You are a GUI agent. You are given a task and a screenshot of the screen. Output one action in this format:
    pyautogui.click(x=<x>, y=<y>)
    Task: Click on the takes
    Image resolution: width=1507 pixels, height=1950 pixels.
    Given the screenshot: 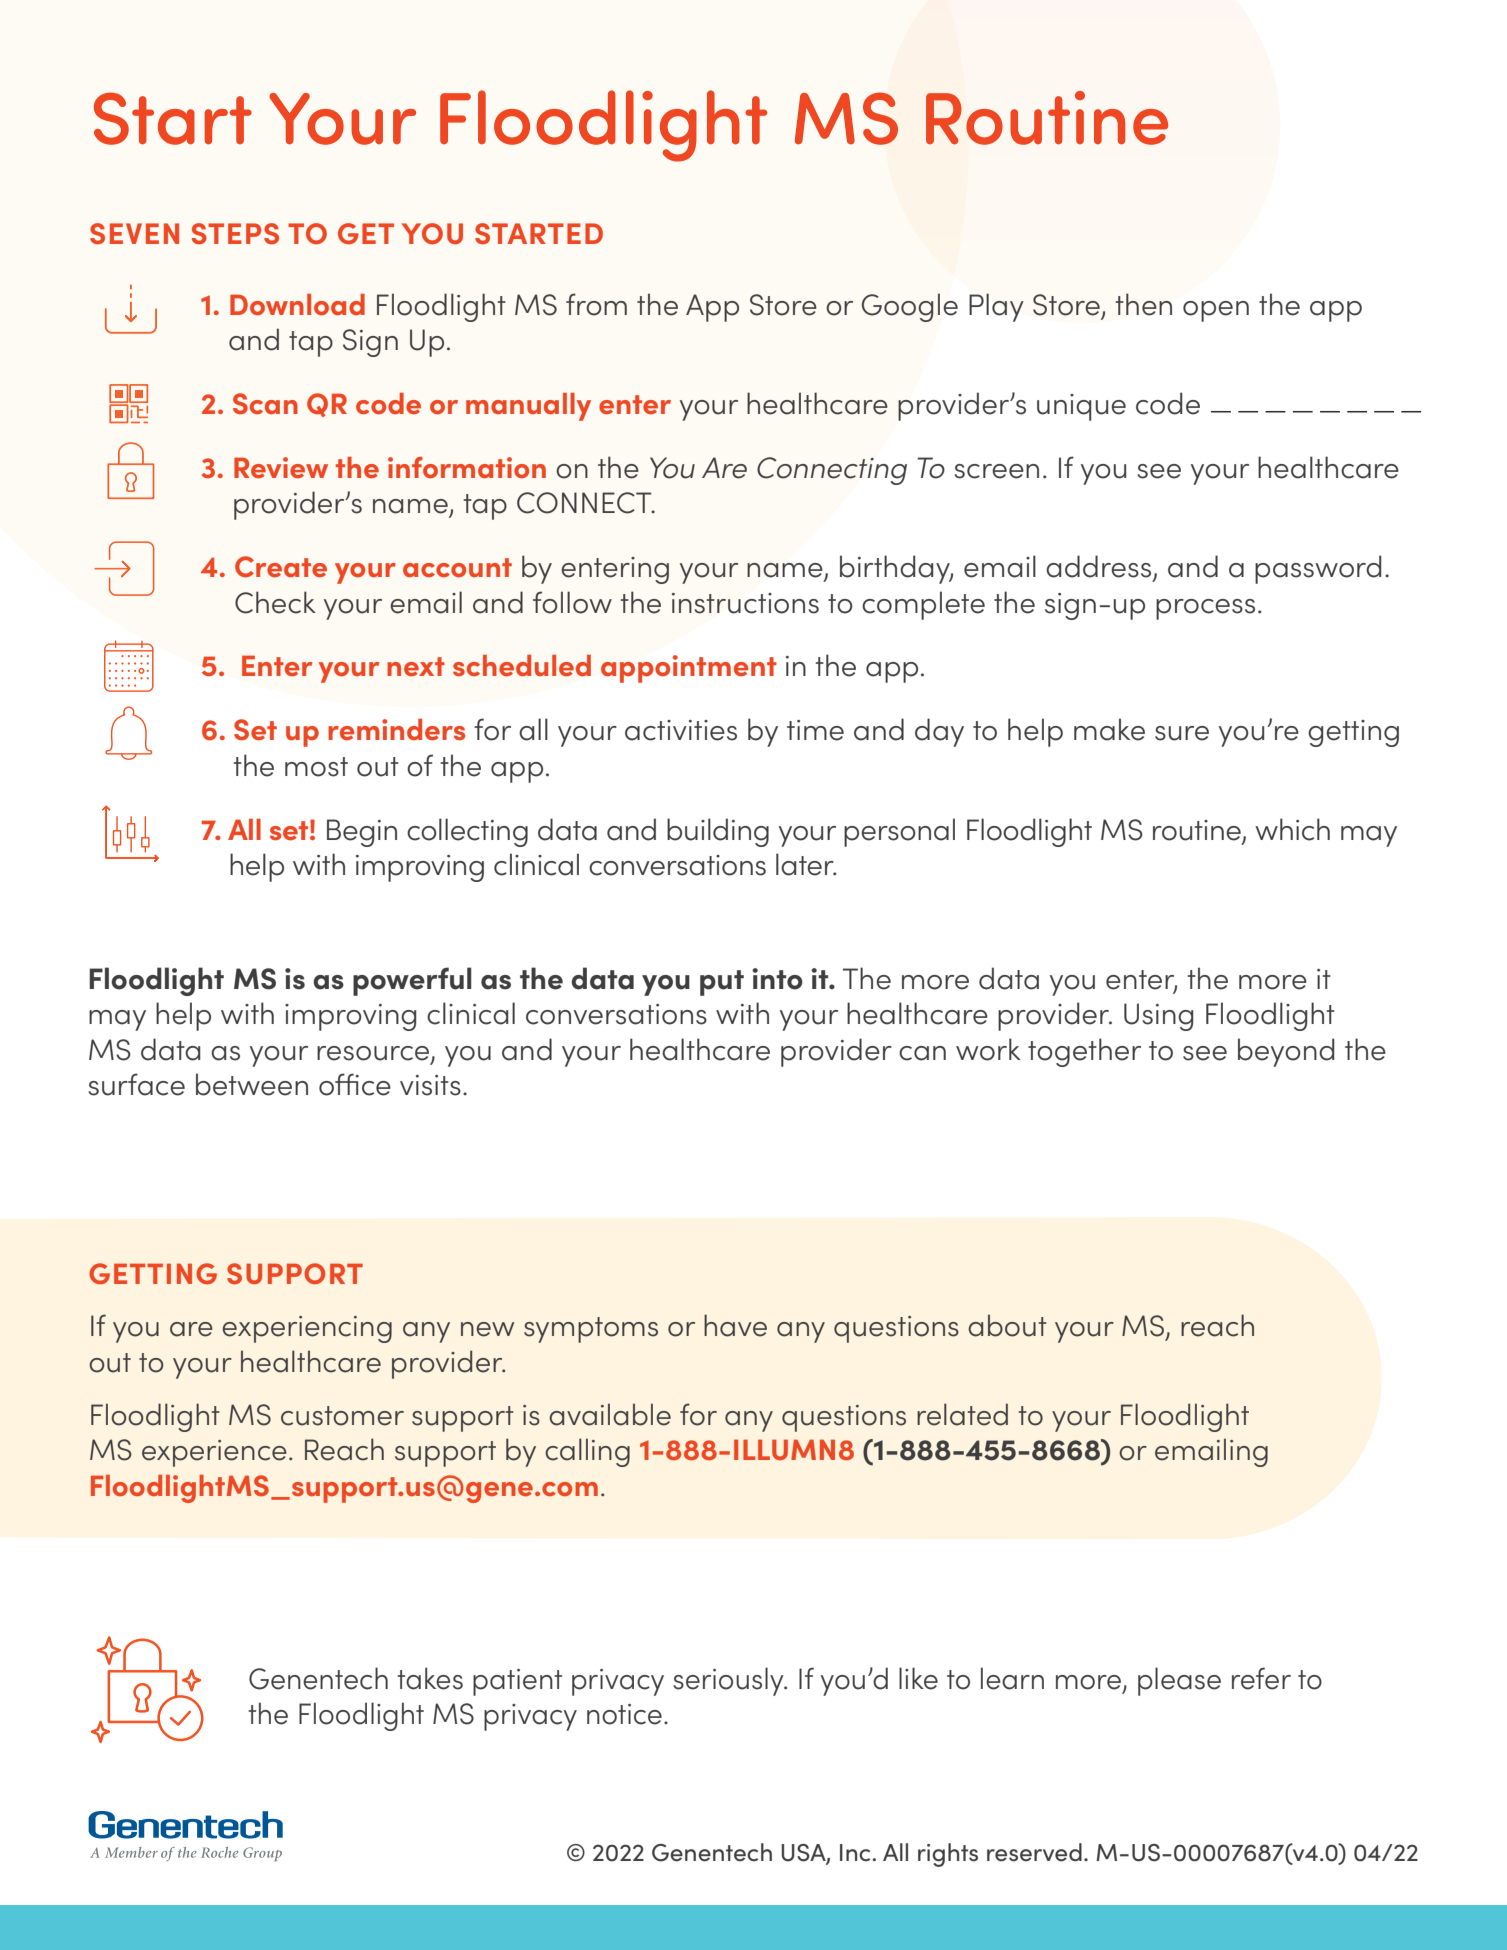 What is the action you would take?
    pyautogui.click(x=430, y=1678)
